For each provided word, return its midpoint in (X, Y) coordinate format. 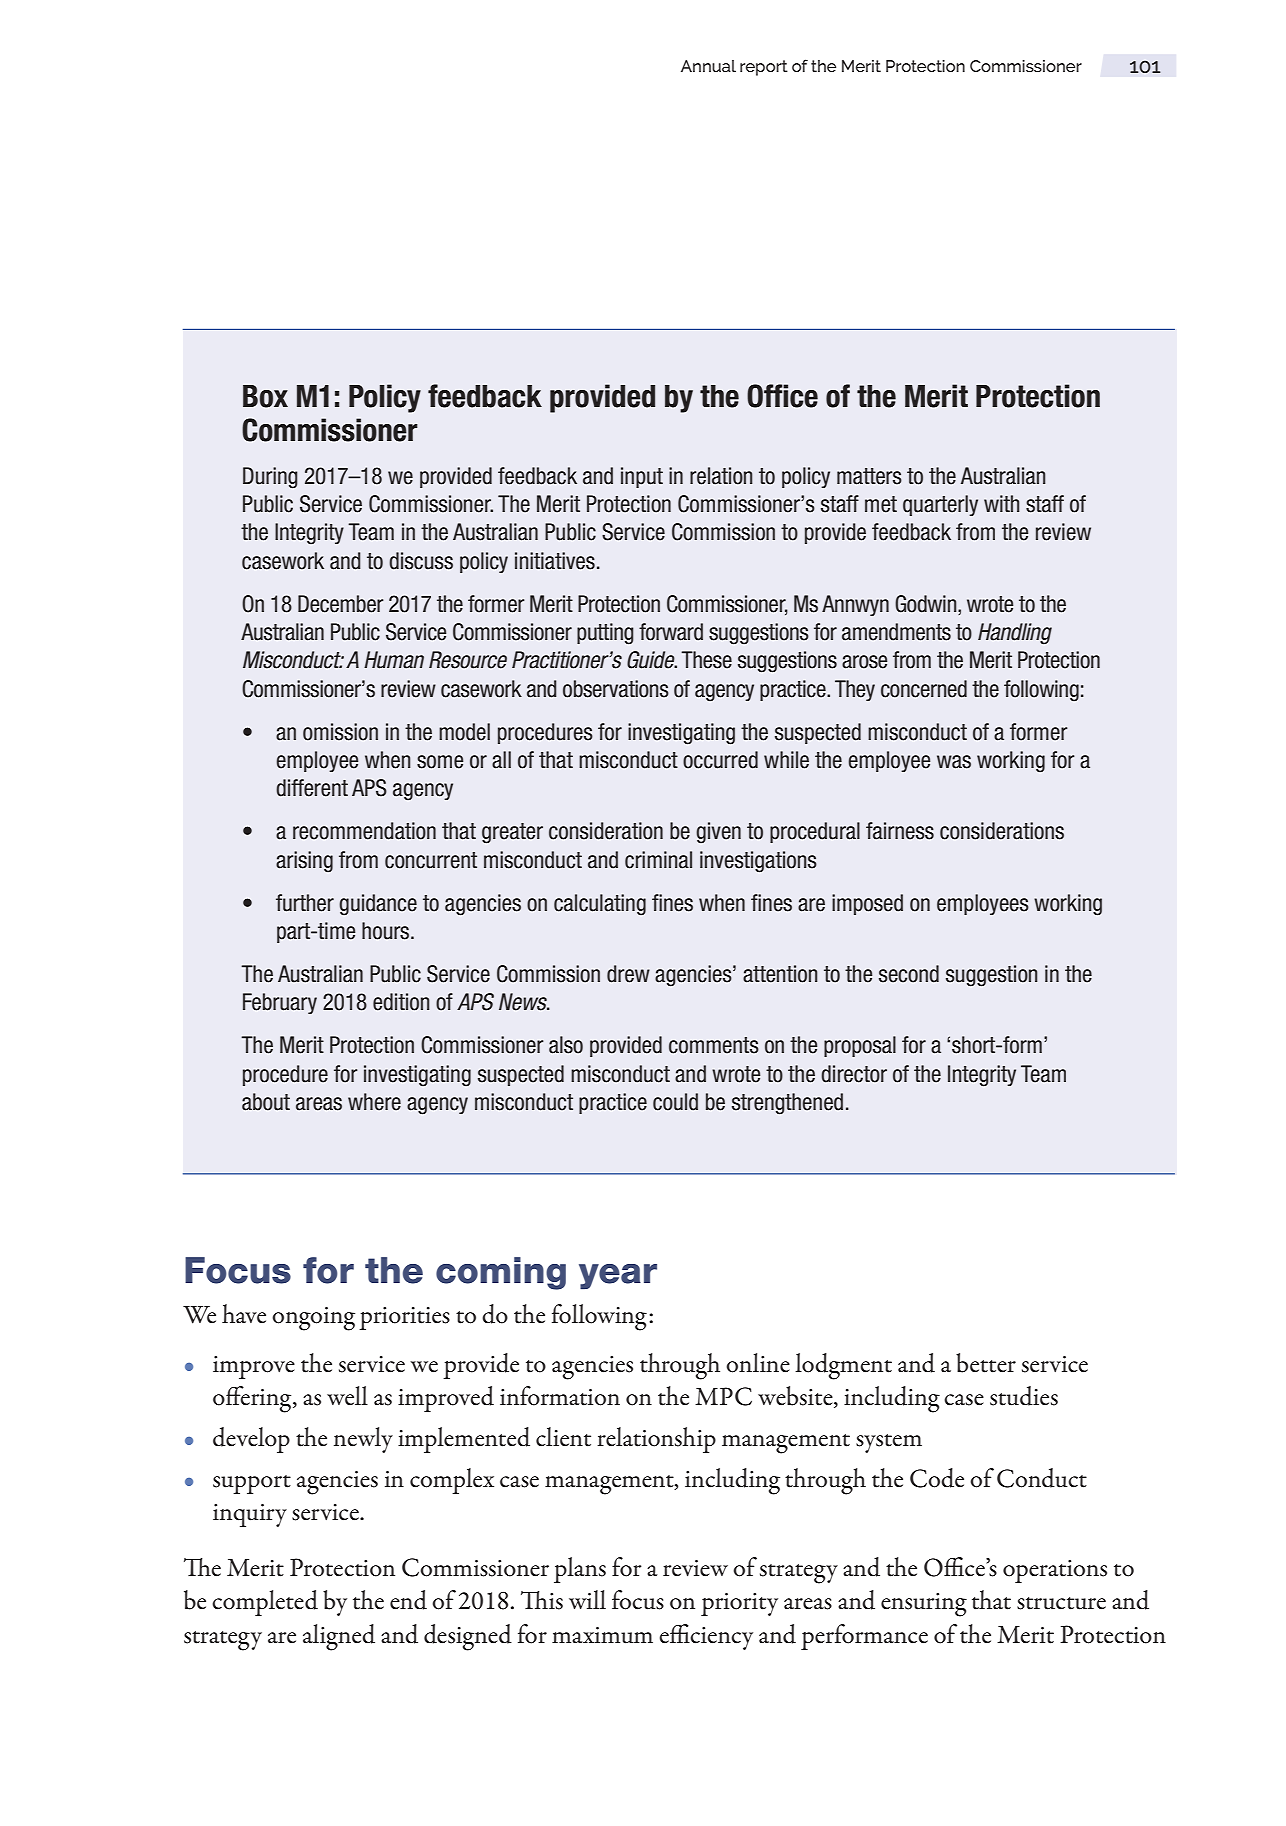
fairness (900, 831)
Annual (708, 66)
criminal (658, 860)
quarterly (940, 505)
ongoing (313, 1319)
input (642, 477)
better (986, 1363)
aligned (339, 1637)
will (587, 1599)
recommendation (364, 831)
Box (265, 396)
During (270, 478)
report (764, 68)
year (618, 1277)
